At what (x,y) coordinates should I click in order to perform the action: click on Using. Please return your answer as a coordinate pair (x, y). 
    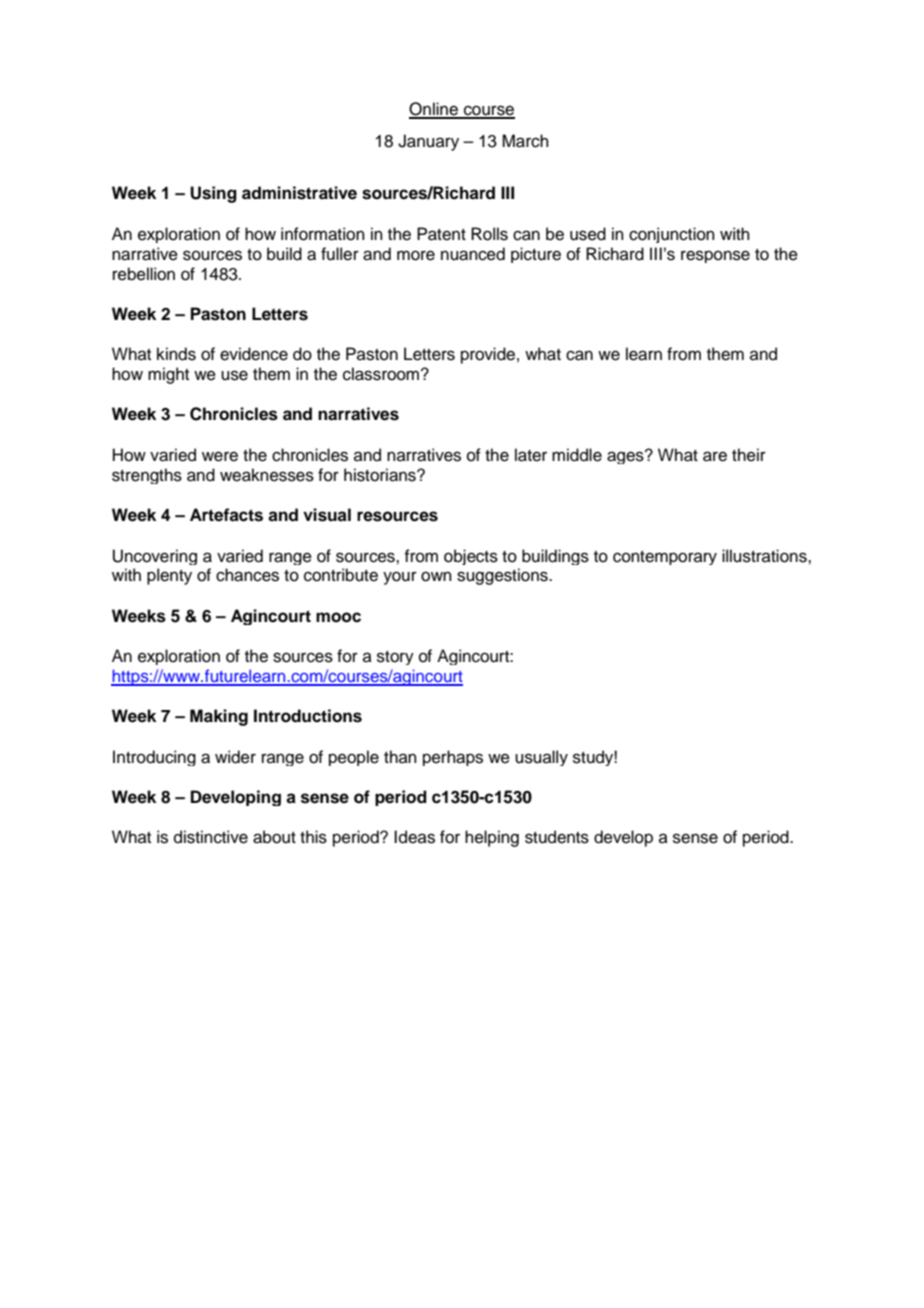
    Looking at the image, I should click on (213, 194).
